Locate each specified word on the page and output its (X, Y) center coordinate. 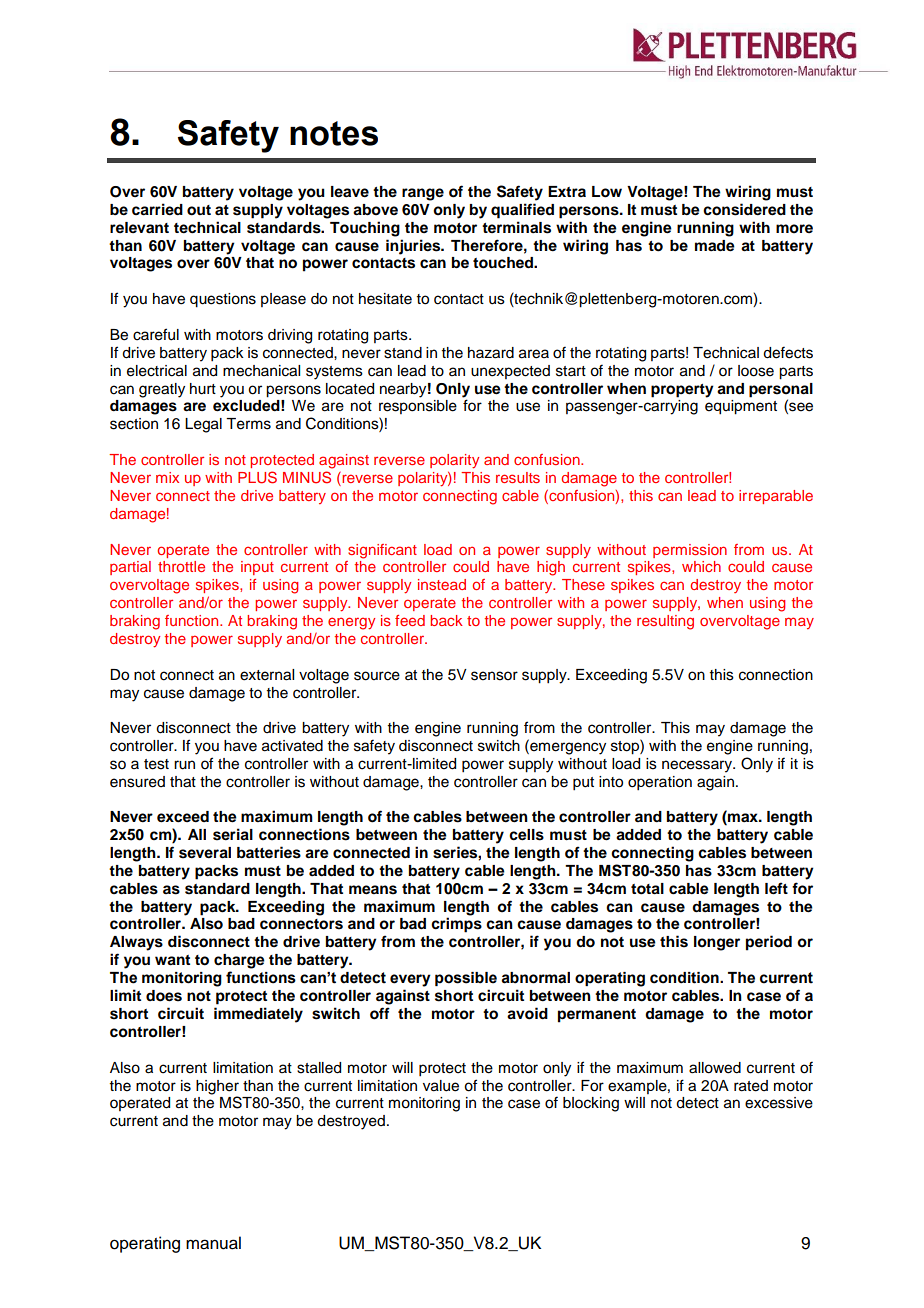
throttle (181, 566)
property (682, 391)
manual (213, 1243)
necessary (698, 766)
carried (157, 209)
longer (717, 943)
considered (744, 209)
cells (526, 835)
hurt (203, 389)
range (423, 194)
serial (233, 834)
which (701, 566)
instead (442, 584)
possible (466, 979)
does (164, 996)
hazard (491, 353)
